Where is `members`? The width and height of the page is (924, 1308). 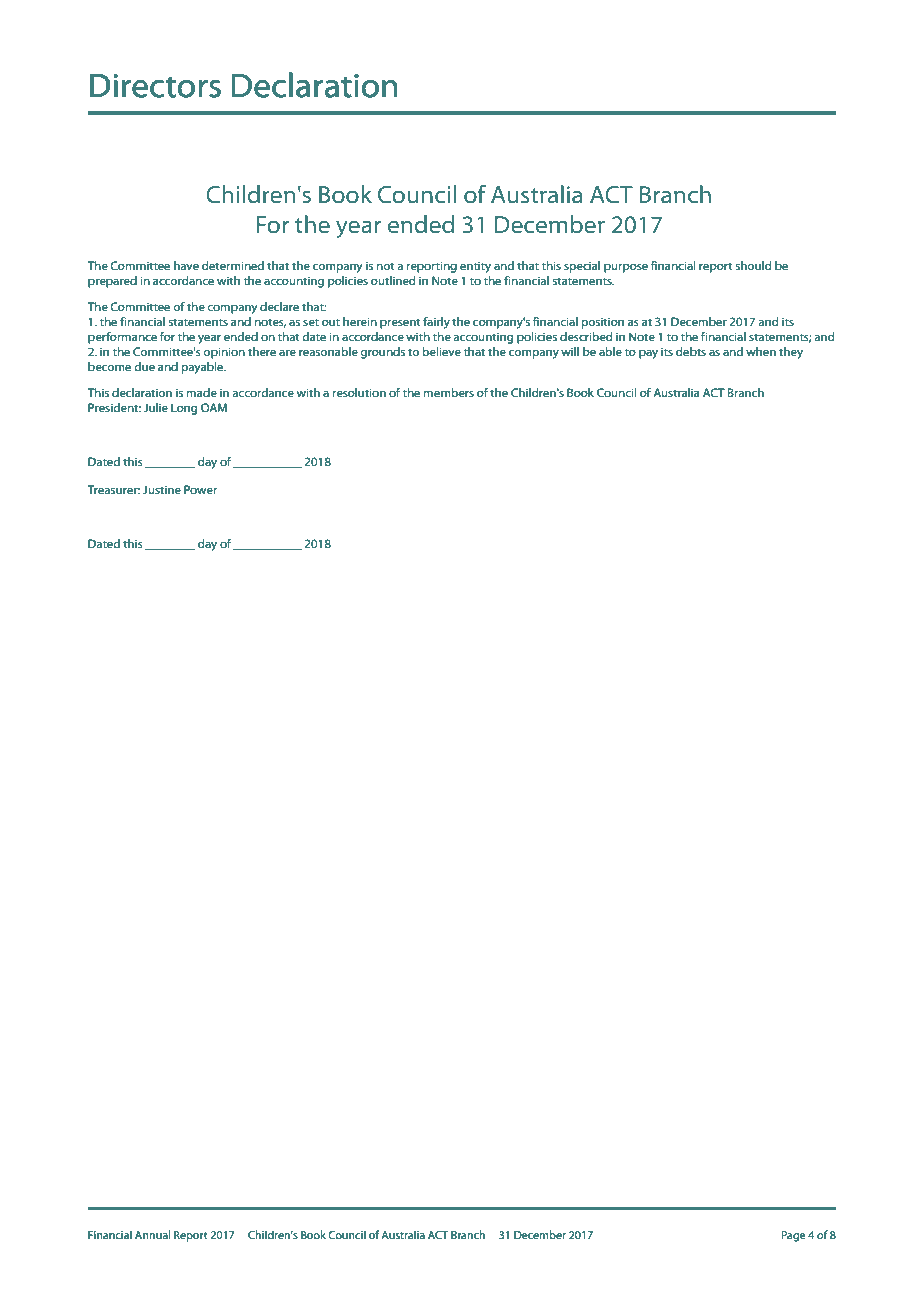
members is located at coordinates (448, 392).
